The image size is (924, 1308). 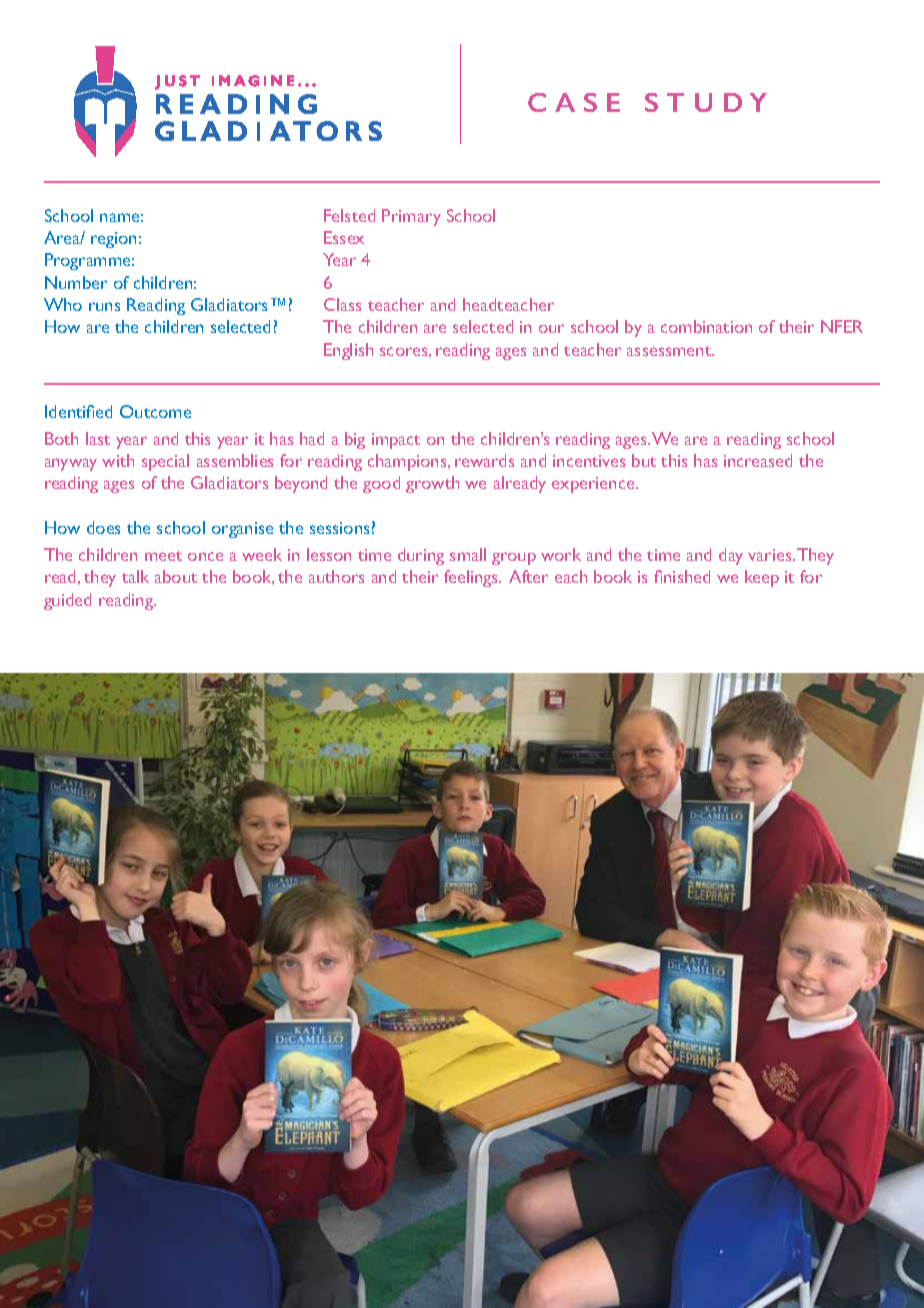 I want to click on Primary, so click(x=411, y=217).
